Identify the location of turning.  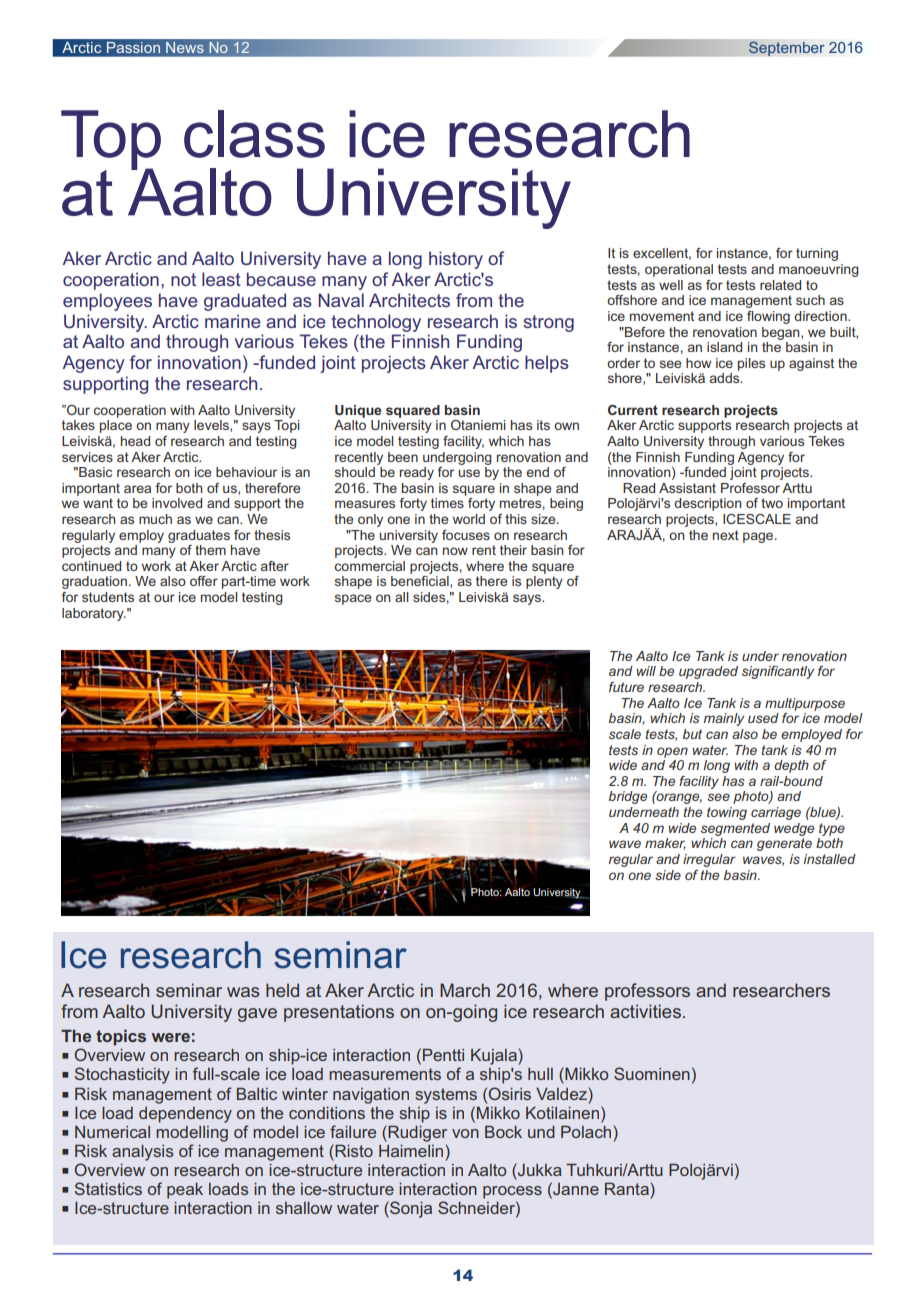
(817, 254).
